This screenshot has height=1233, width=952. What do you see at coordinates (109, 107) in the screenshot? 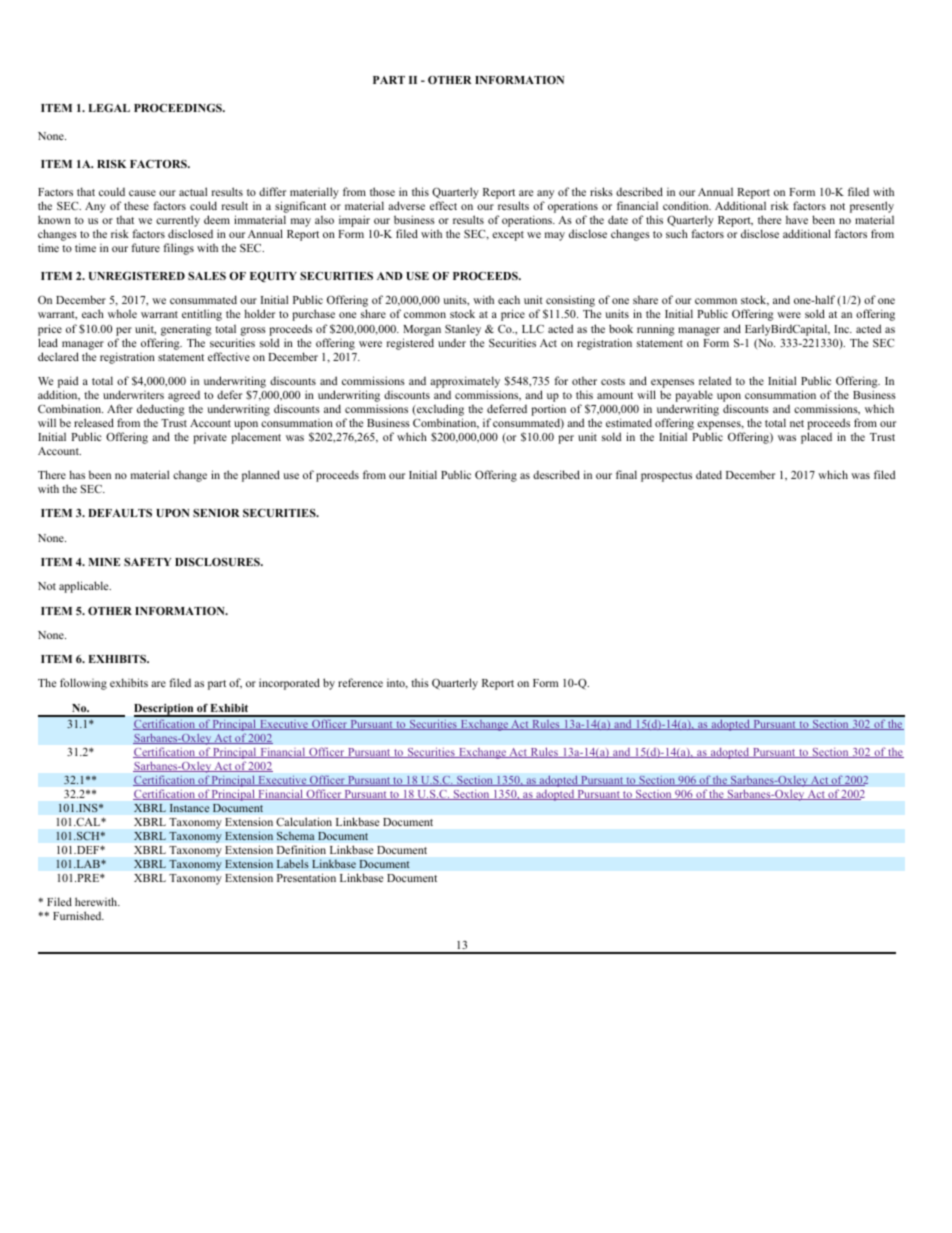
I see `LEGAL` at bounding box center [109, 107].
